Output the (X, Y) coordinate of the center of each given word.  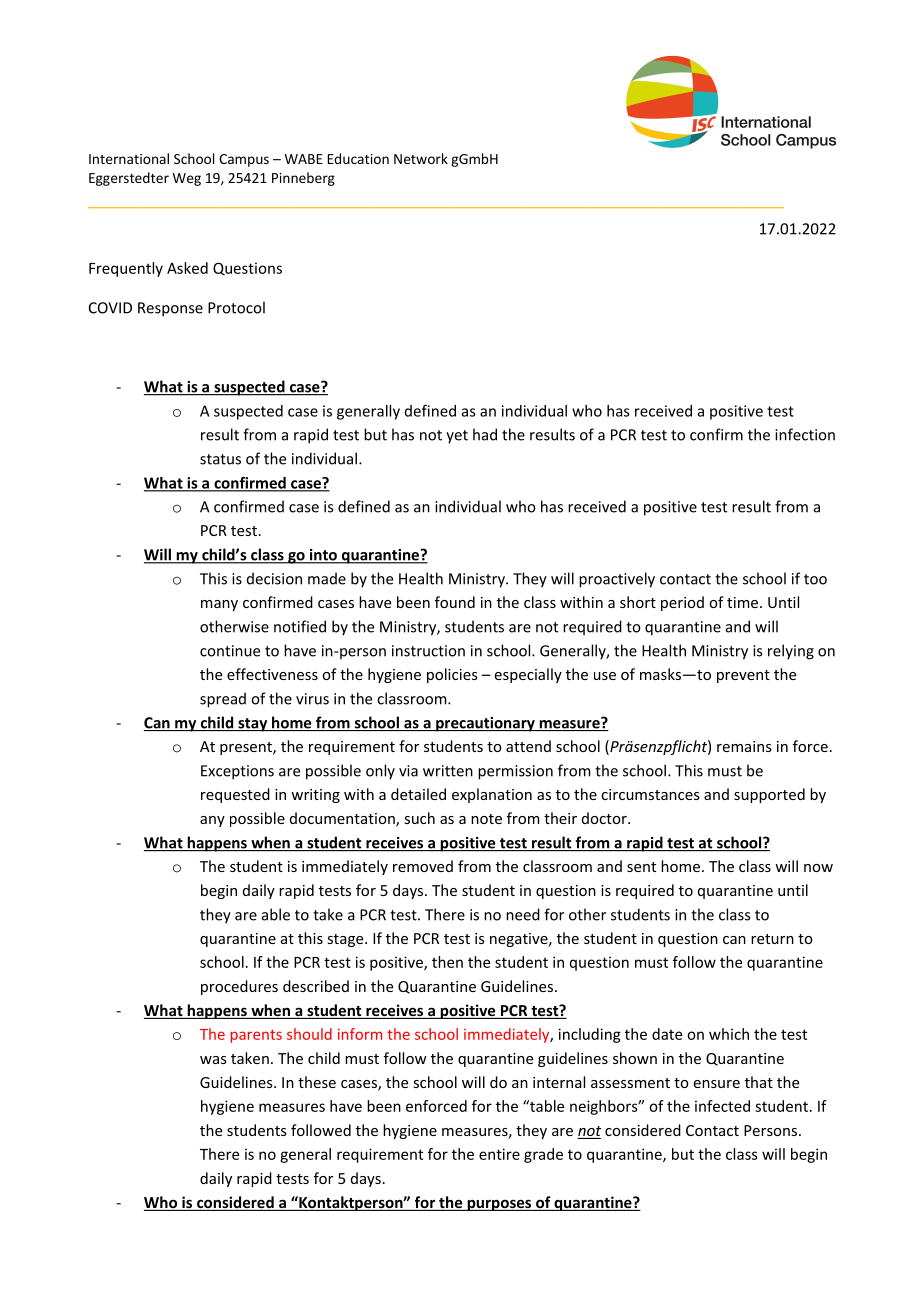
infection (805, 434)
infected (722, 1106)
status (220, 459)
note (486, 819)
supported (769, 795)
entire (499, 1154)
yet (457, 437)
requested (235, 795)
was (213, 1060)
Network (421, 158)
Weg (187, 179)
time (742, 602)
